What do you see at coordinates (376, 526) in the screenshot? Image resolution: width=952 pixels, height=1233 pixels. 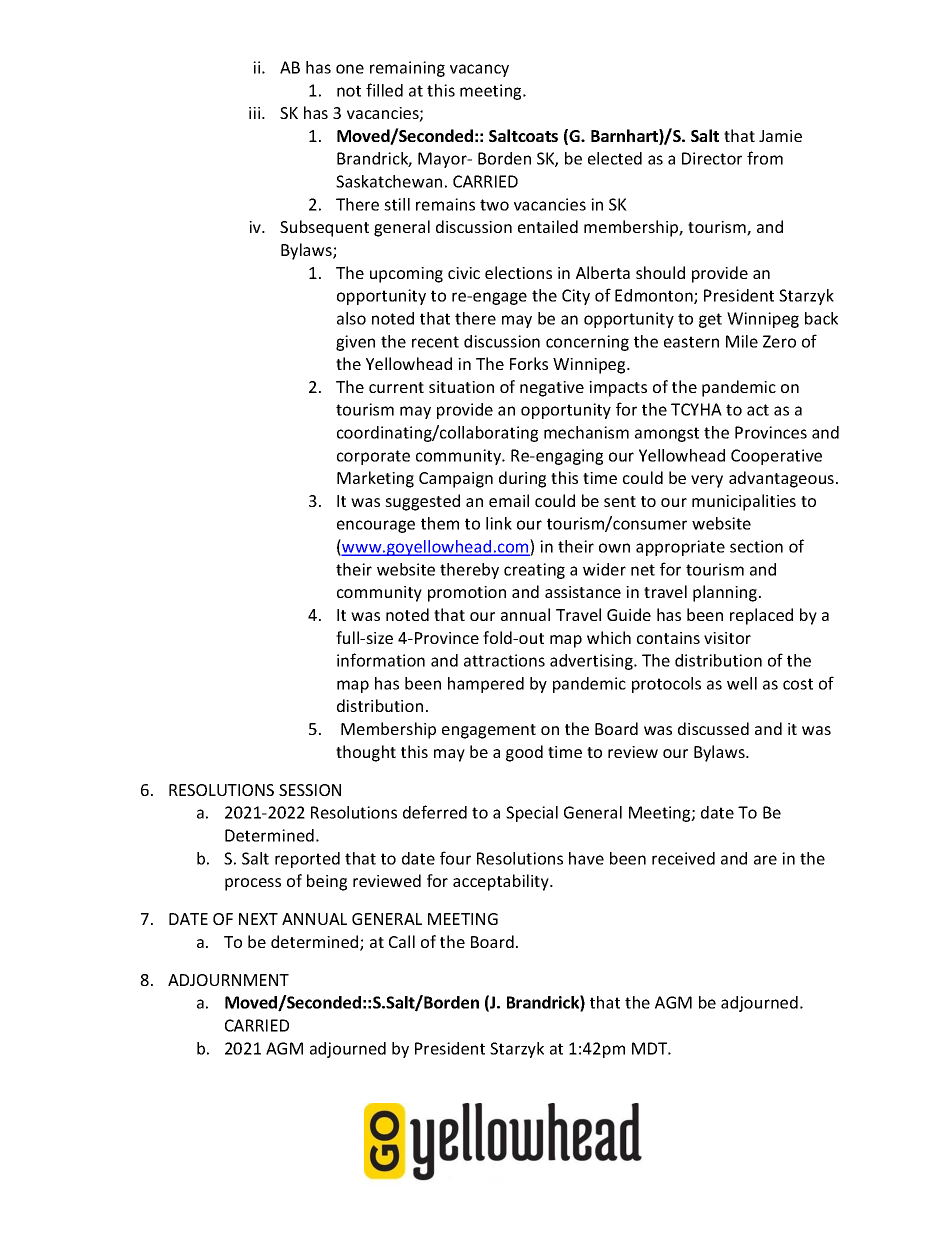 I see `encourage` at bounding box center [376, 526].
